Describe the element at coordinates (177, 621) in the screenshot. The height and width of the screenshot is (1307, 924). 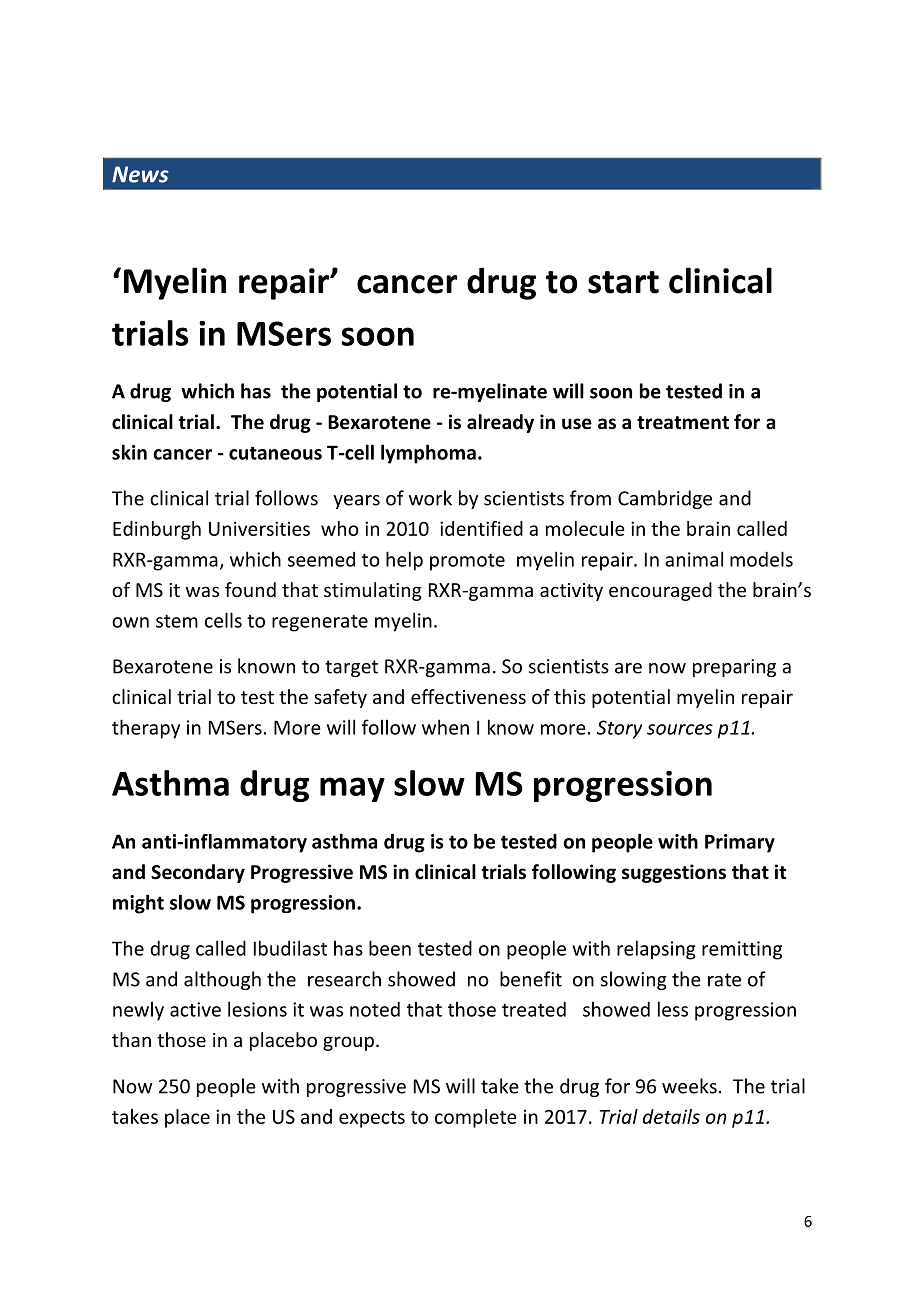
I see `stem` at that location.
